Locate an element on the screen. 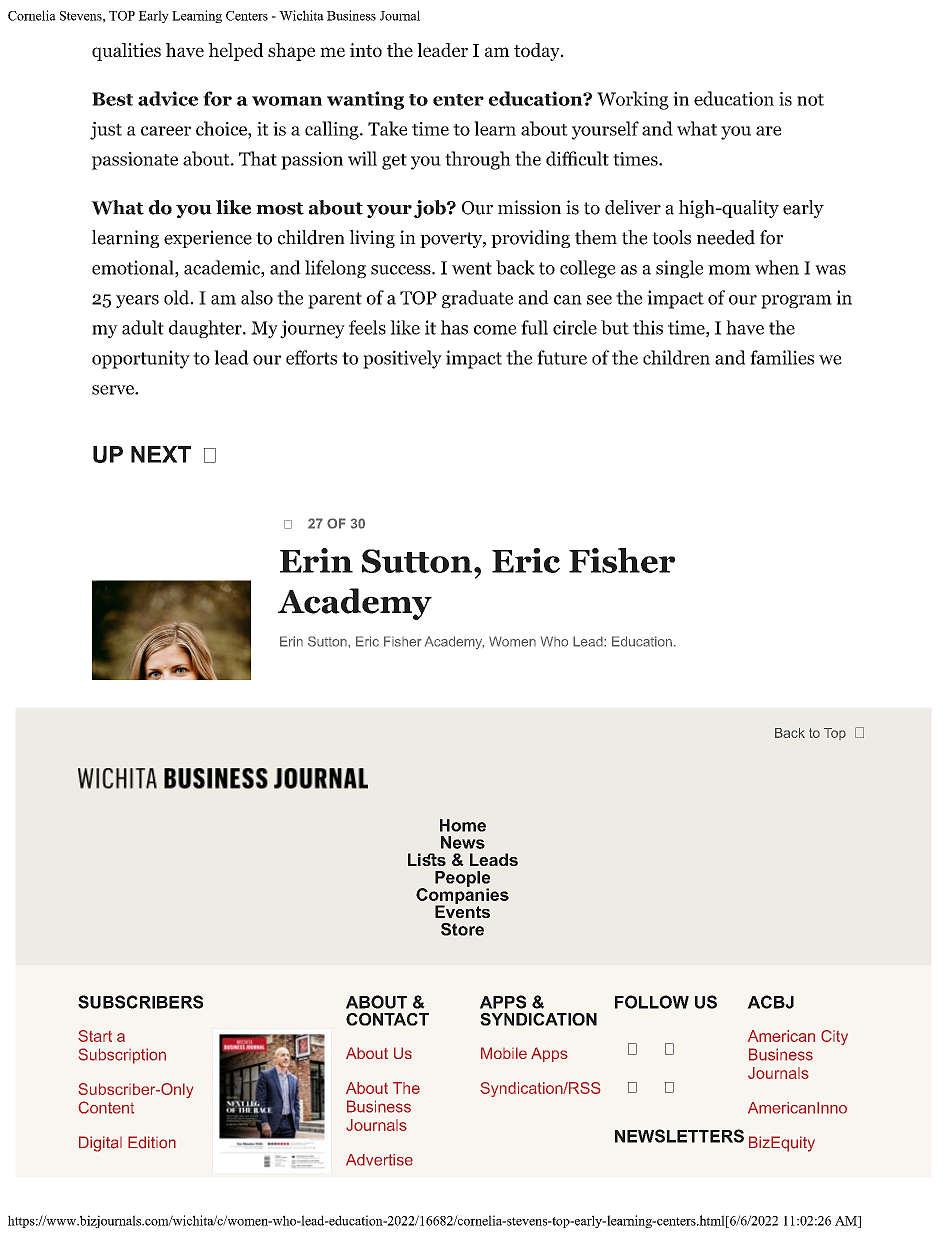  Liss is located at coordinates (427, 859).
